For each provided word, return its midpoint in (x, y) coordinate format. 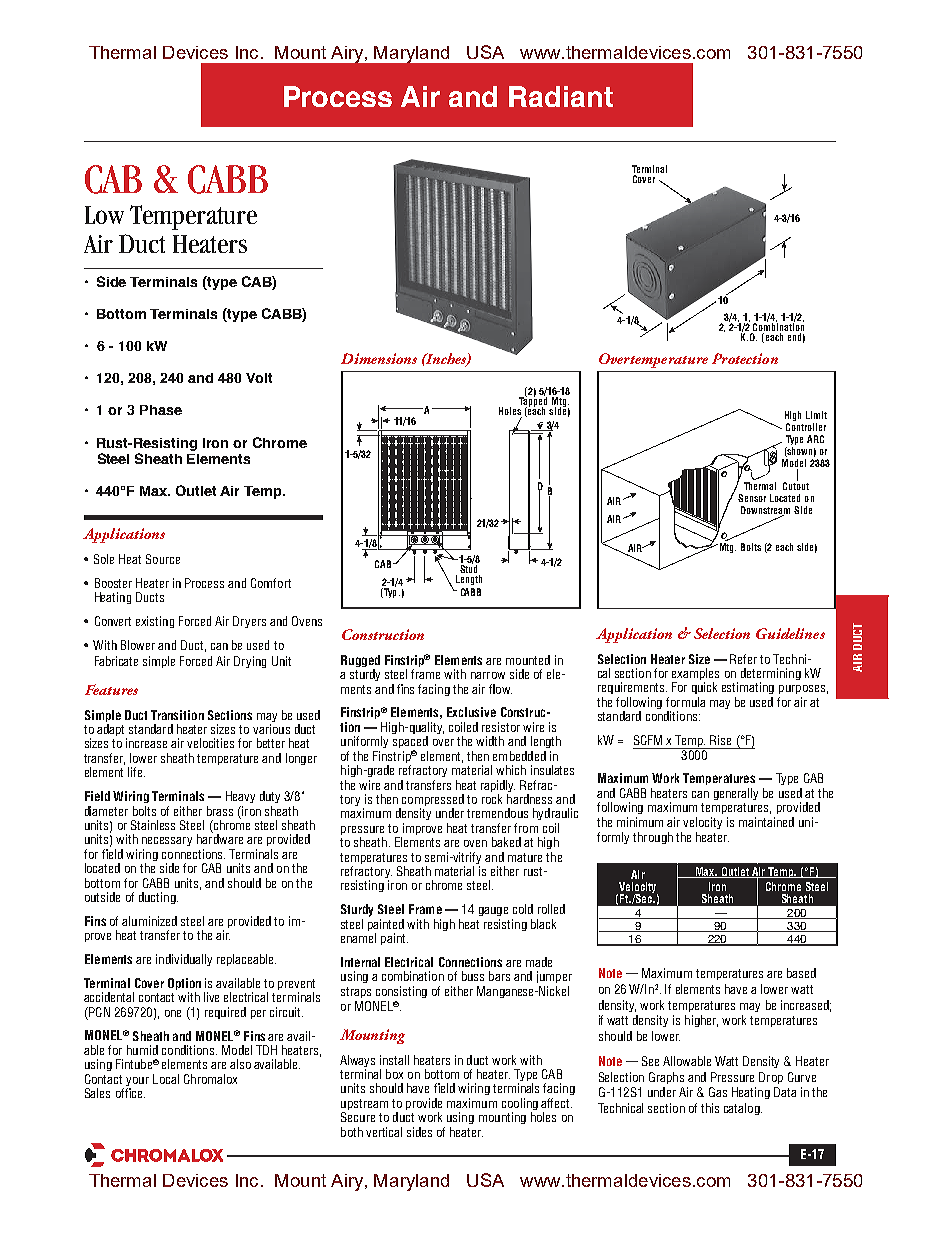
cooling (520, 1105)
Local (166, 1079)
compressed (432, 801)
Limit (816, 415)
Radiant (561, 96)
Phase (161, 410)
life (136, 772)
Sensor (752, 498)
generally (736, 794)
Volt (259, 378)
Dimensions (379, 358)
